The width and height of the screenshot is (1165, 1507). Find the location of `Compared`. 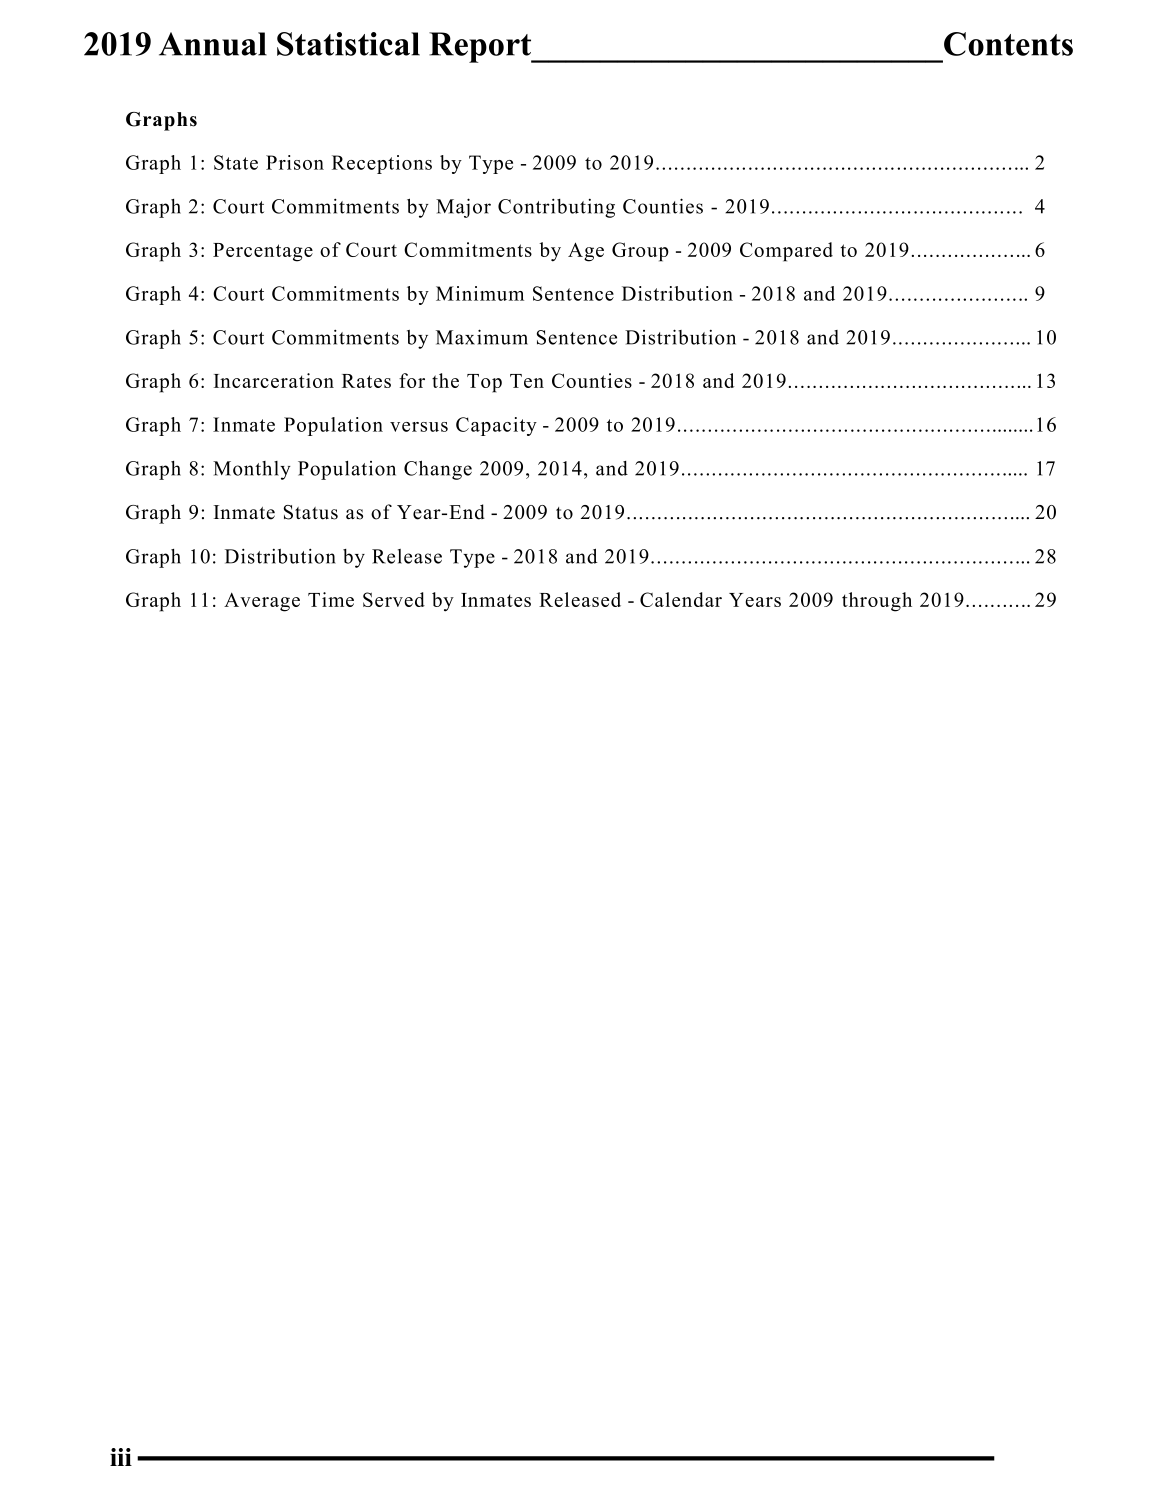

Compared is located at coordinates (786, 252).
